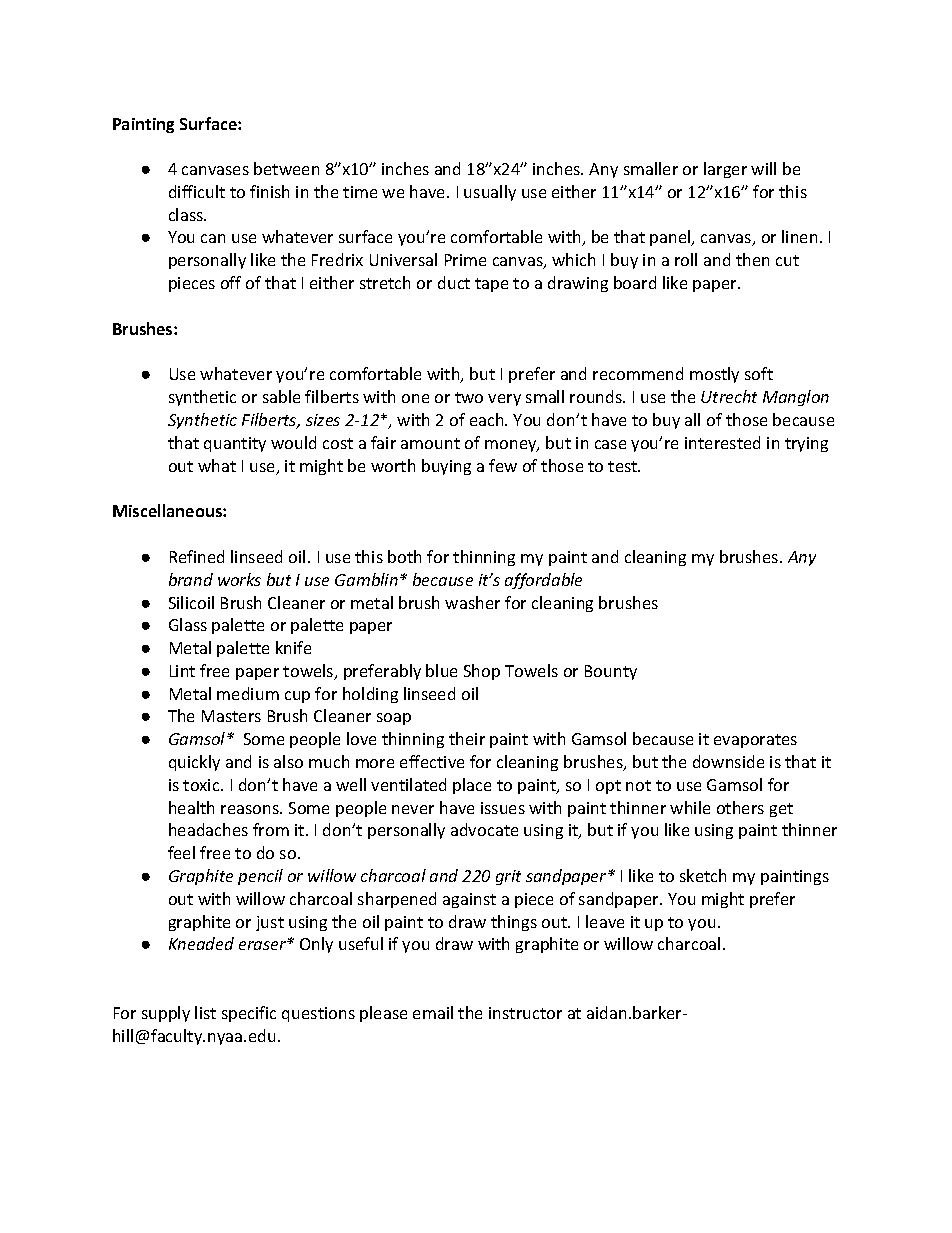 This screenshot has height=1233, width=952. I want to click on interested, so click(722, 442).
